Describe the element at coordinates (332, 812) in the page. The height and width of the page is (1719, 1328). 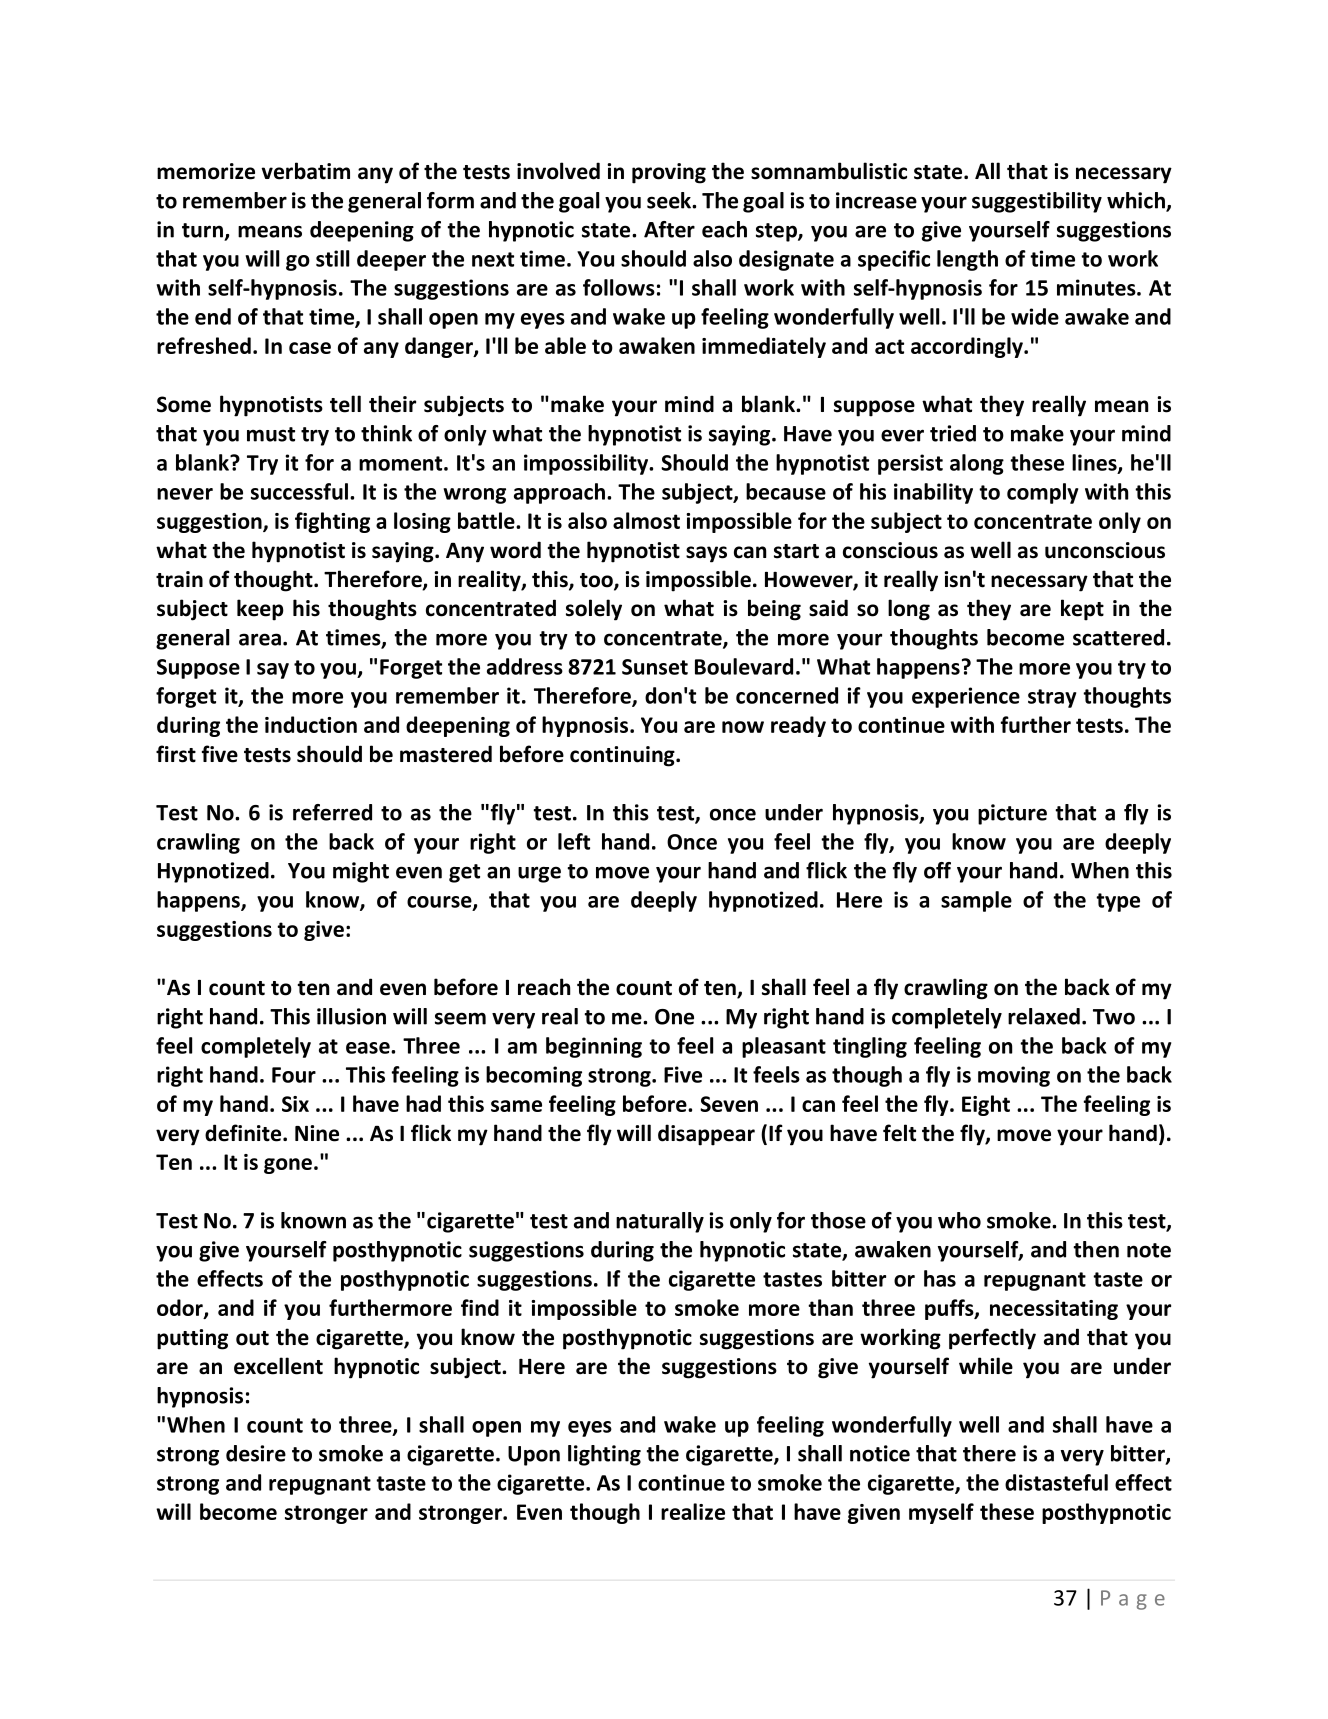
I see `referred` at that location.
